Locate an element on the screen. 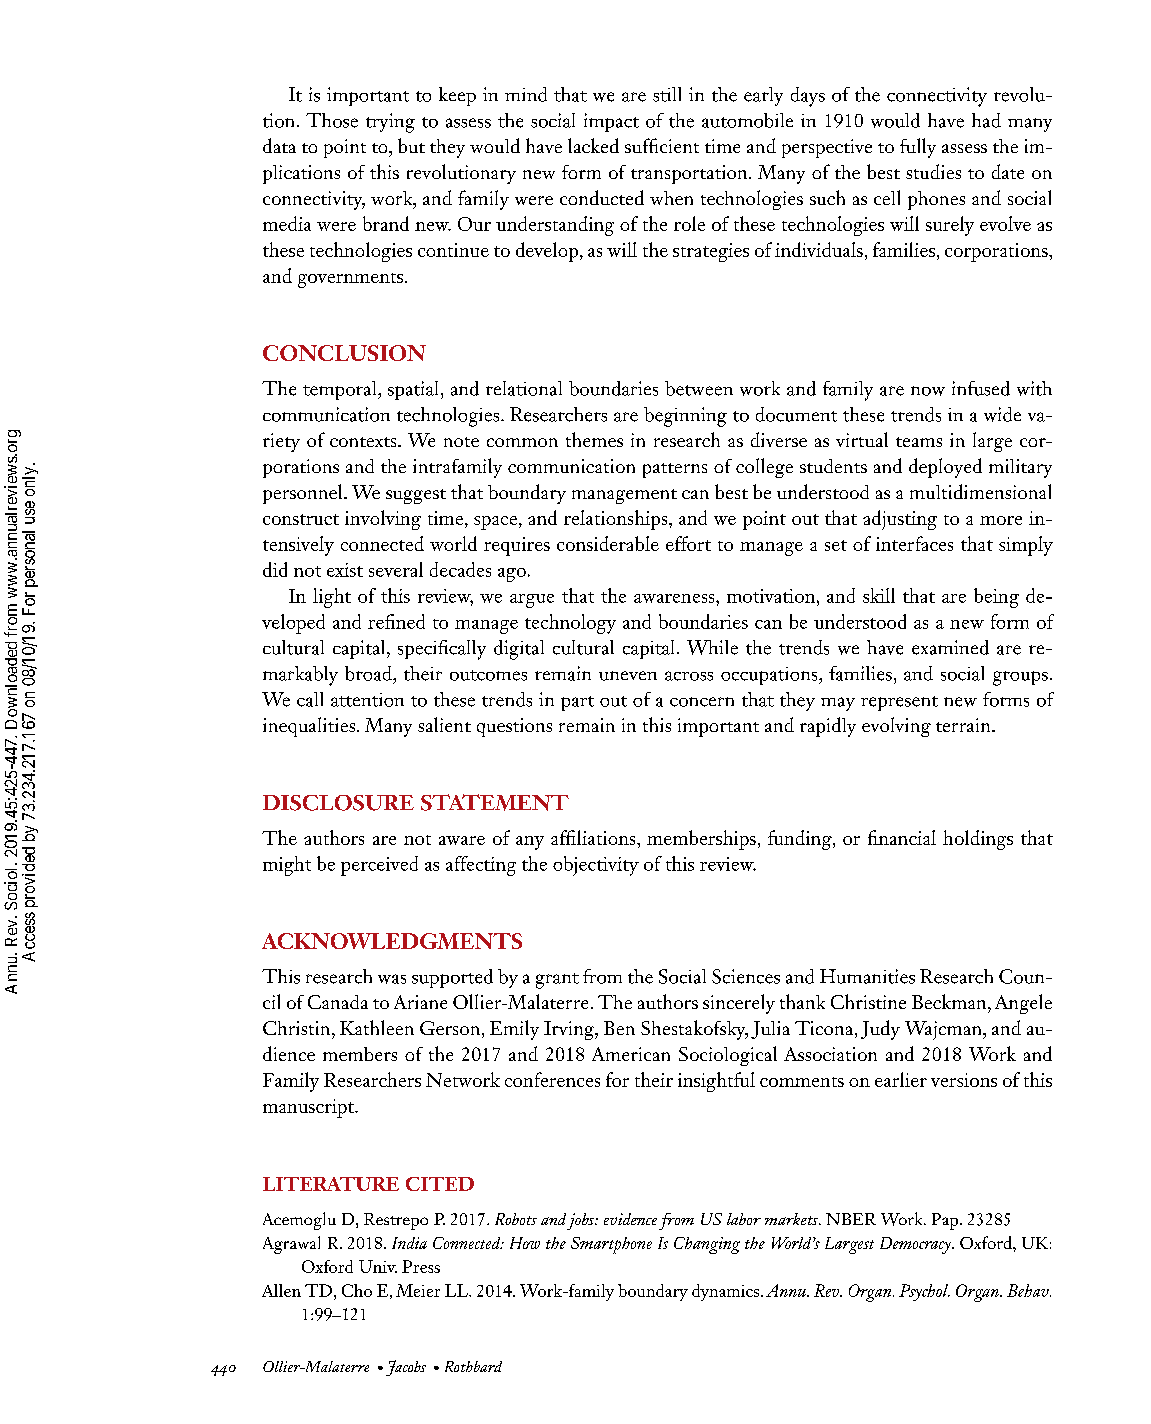 The height and width of the screenshot is (1424, 1151). involving is located at coordinates (383, 520).
